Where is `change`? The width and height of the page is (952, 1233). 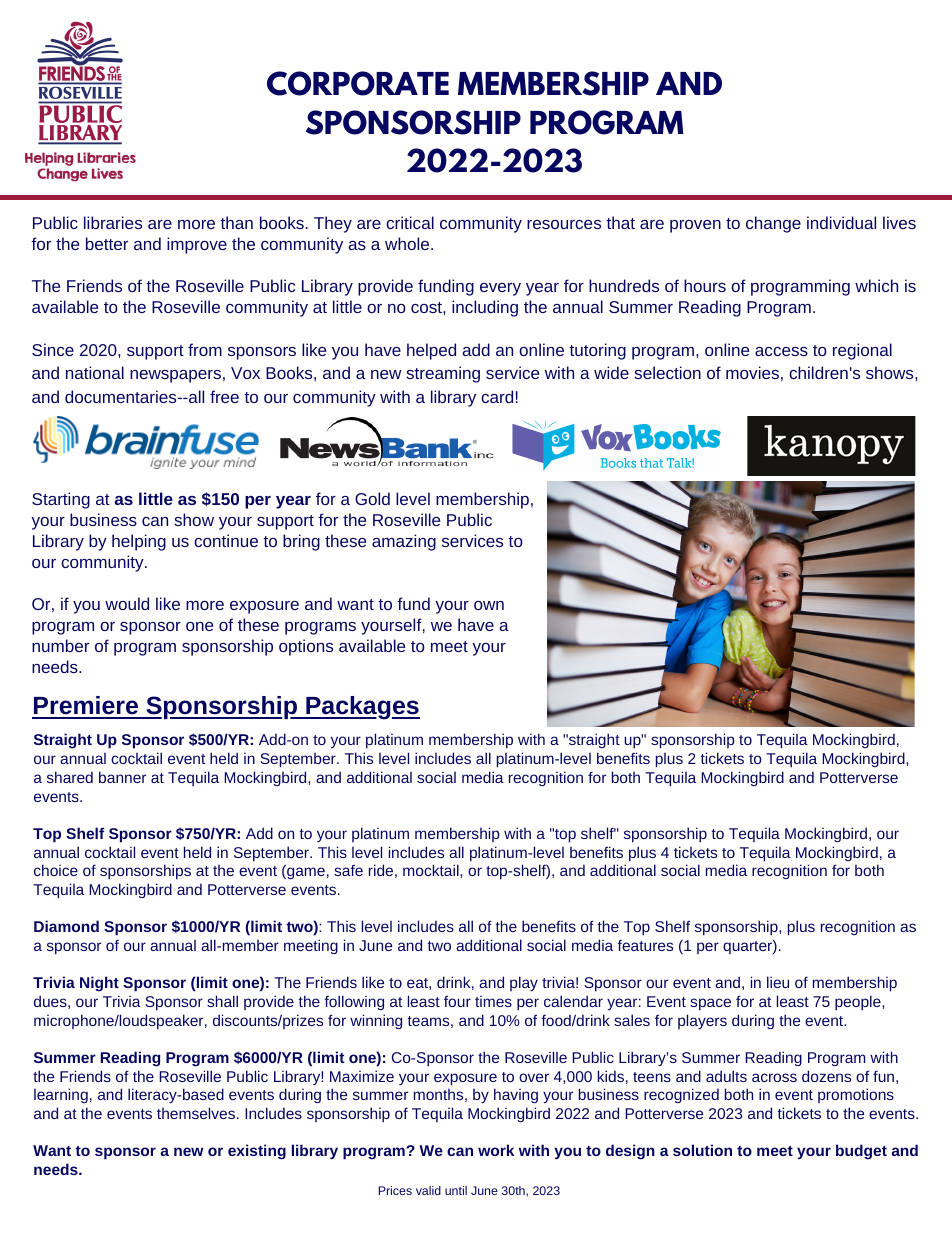 change is located at coordinates (773, 224).
